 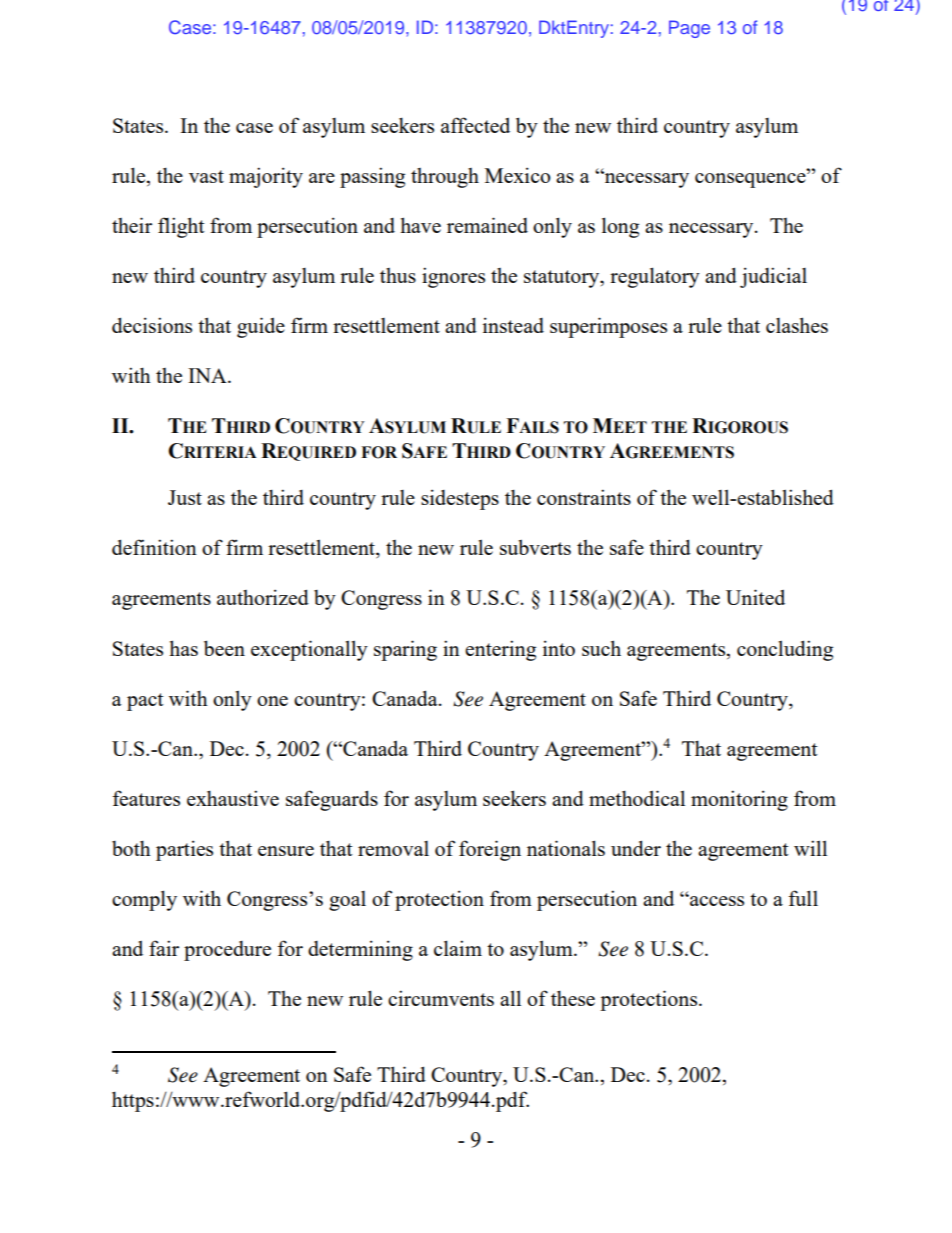 I want to click on claim, so click(x=458, y=948).
